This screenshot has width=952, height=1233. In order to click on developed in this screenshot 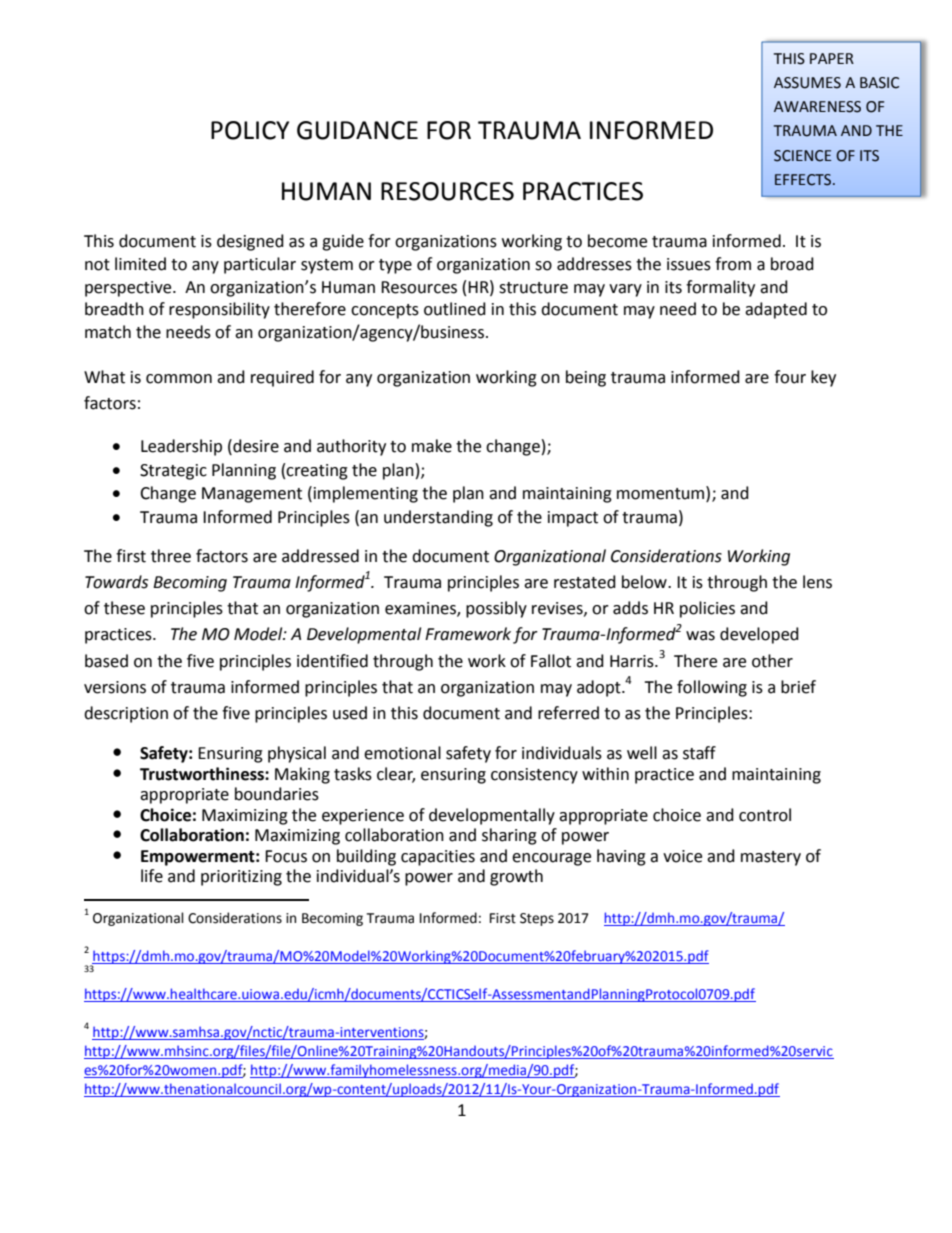, I will do `click(759, 635)`.
